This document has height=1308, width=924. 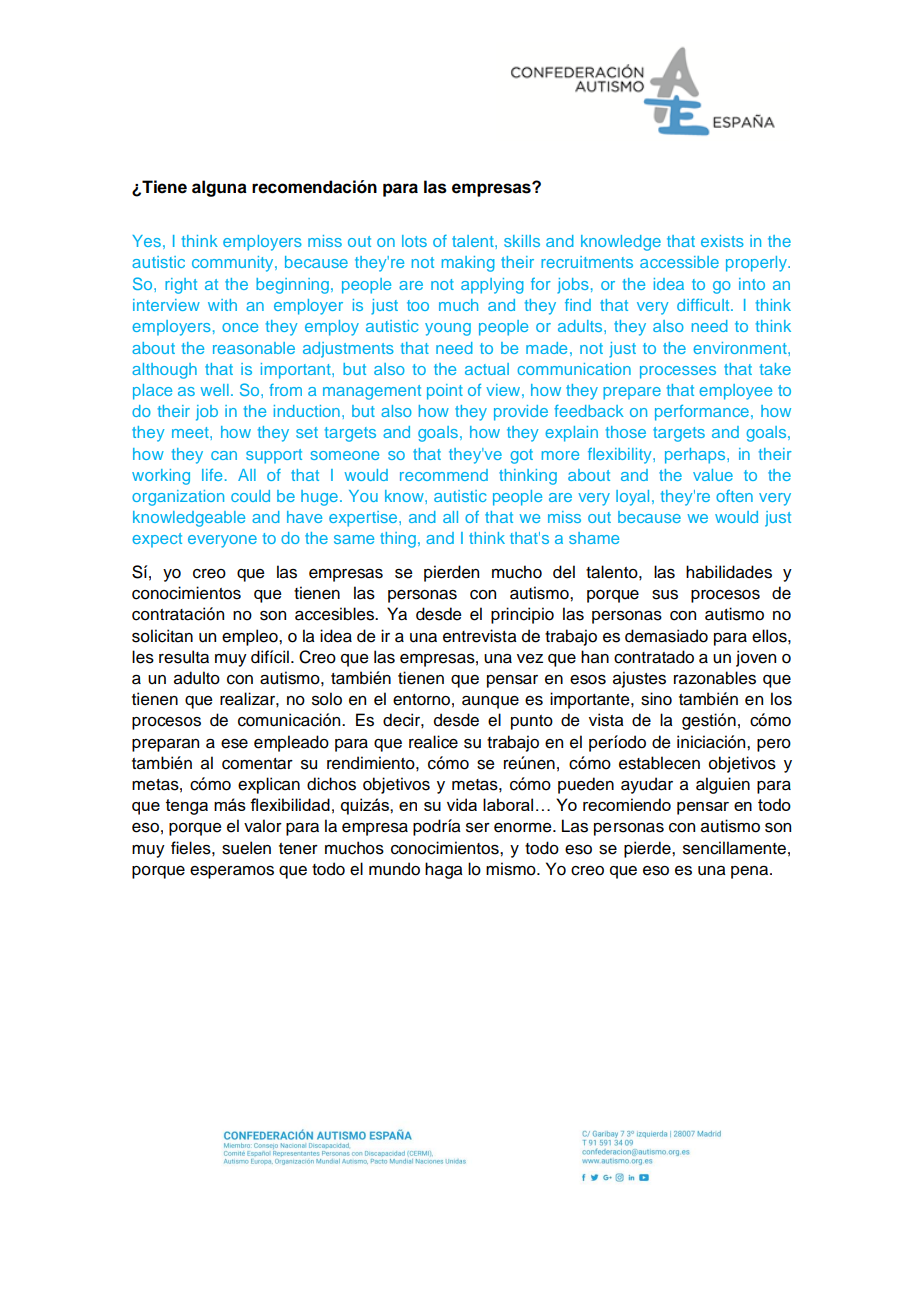 What do you see at coordinates (756, 658) in the document?
I see `joven` at bounding box center [756, 658].
